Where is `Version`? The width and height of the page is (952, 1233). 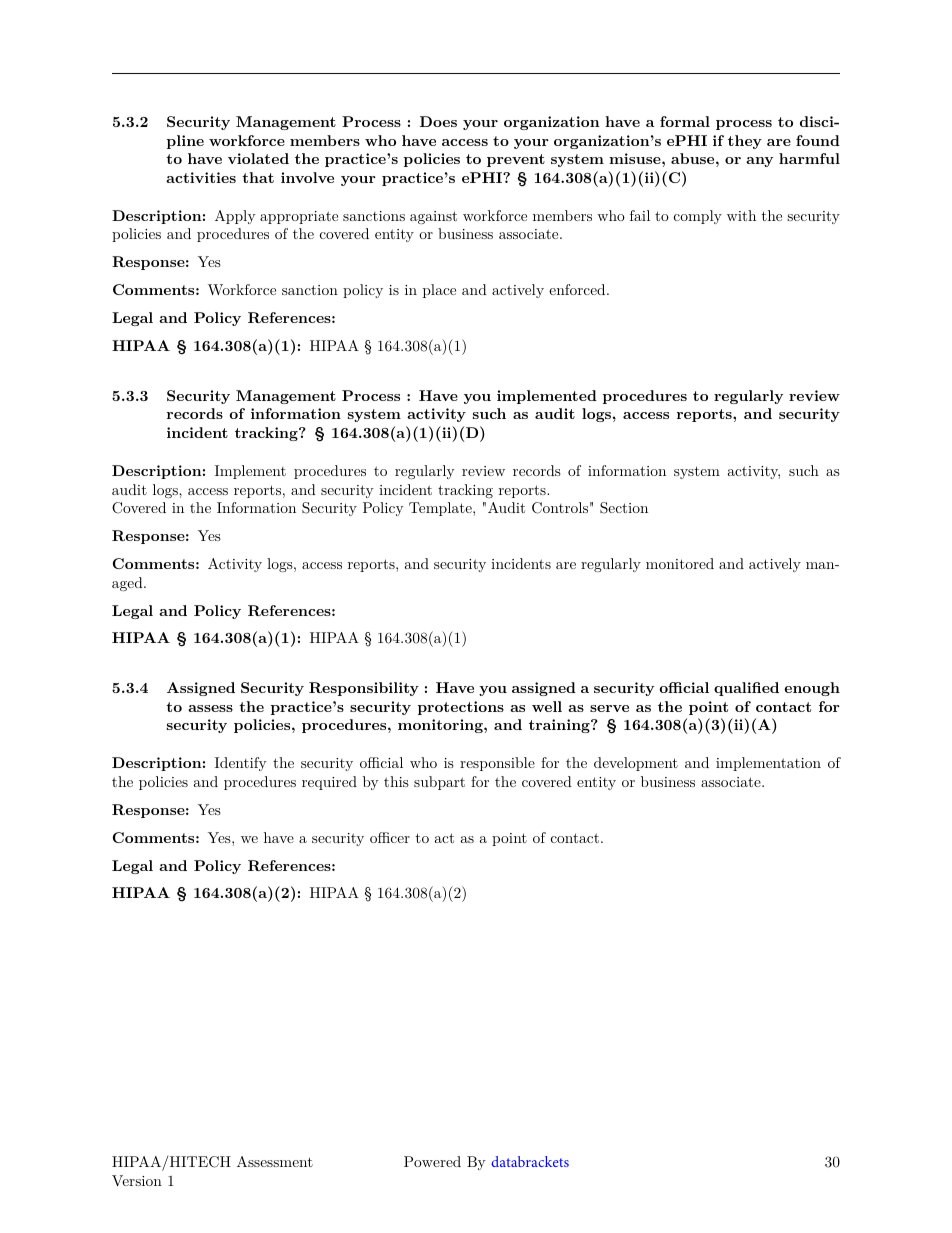 Version is located at coordinates (137, 1180).
